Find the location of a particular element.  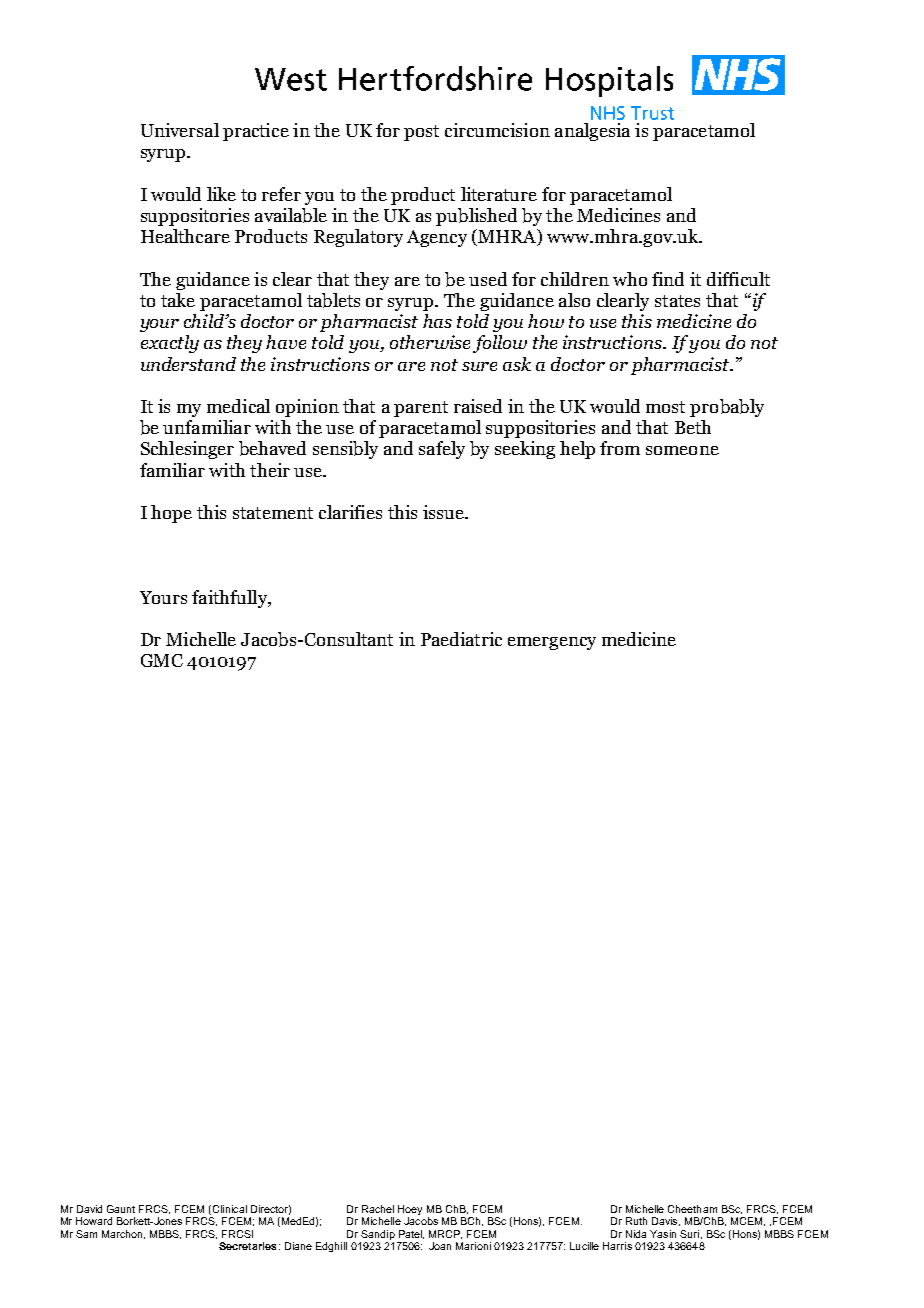

post is located at coordinates (421, 133).
